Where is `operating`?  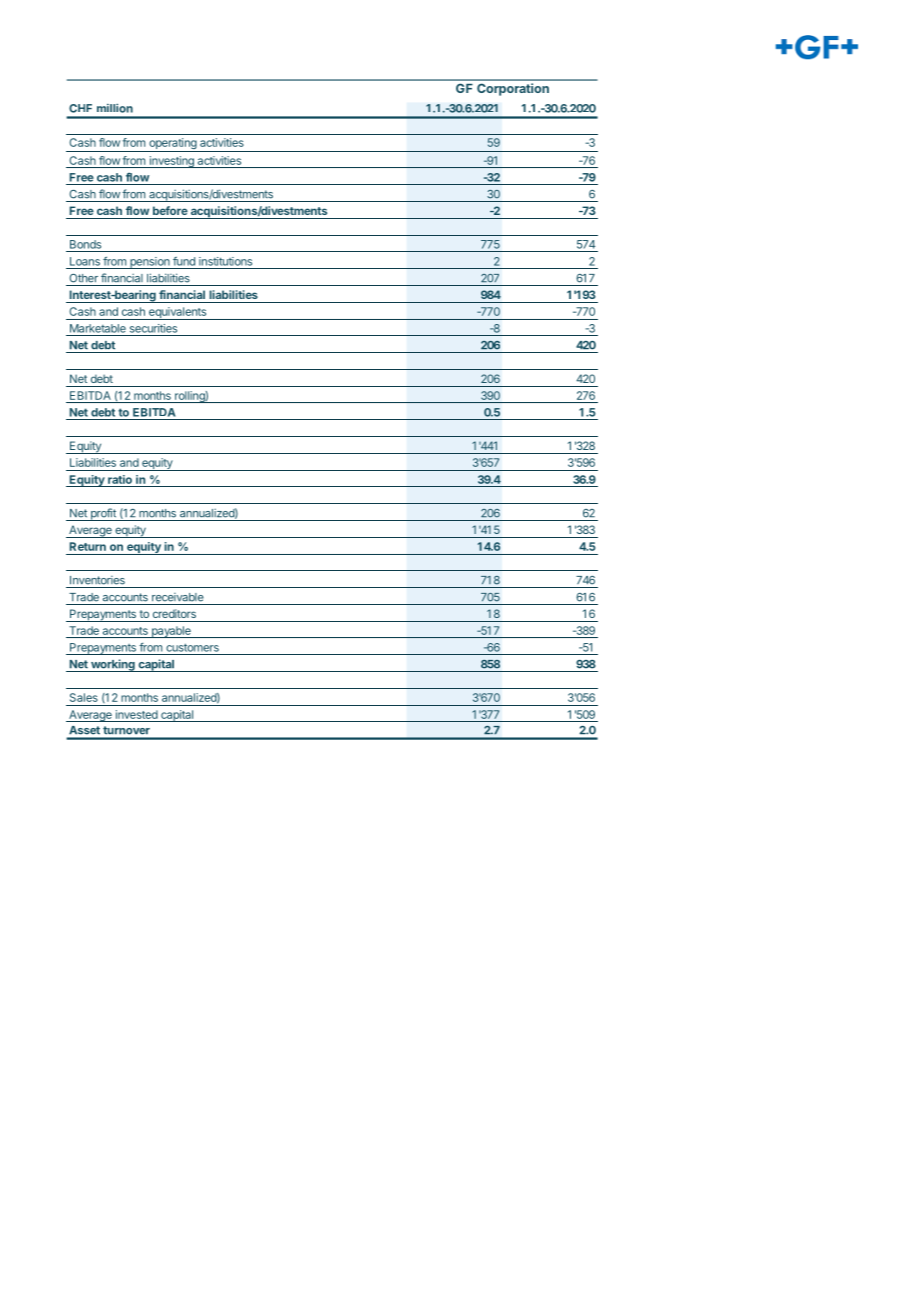 operating is located at coordinates (172, 145).
